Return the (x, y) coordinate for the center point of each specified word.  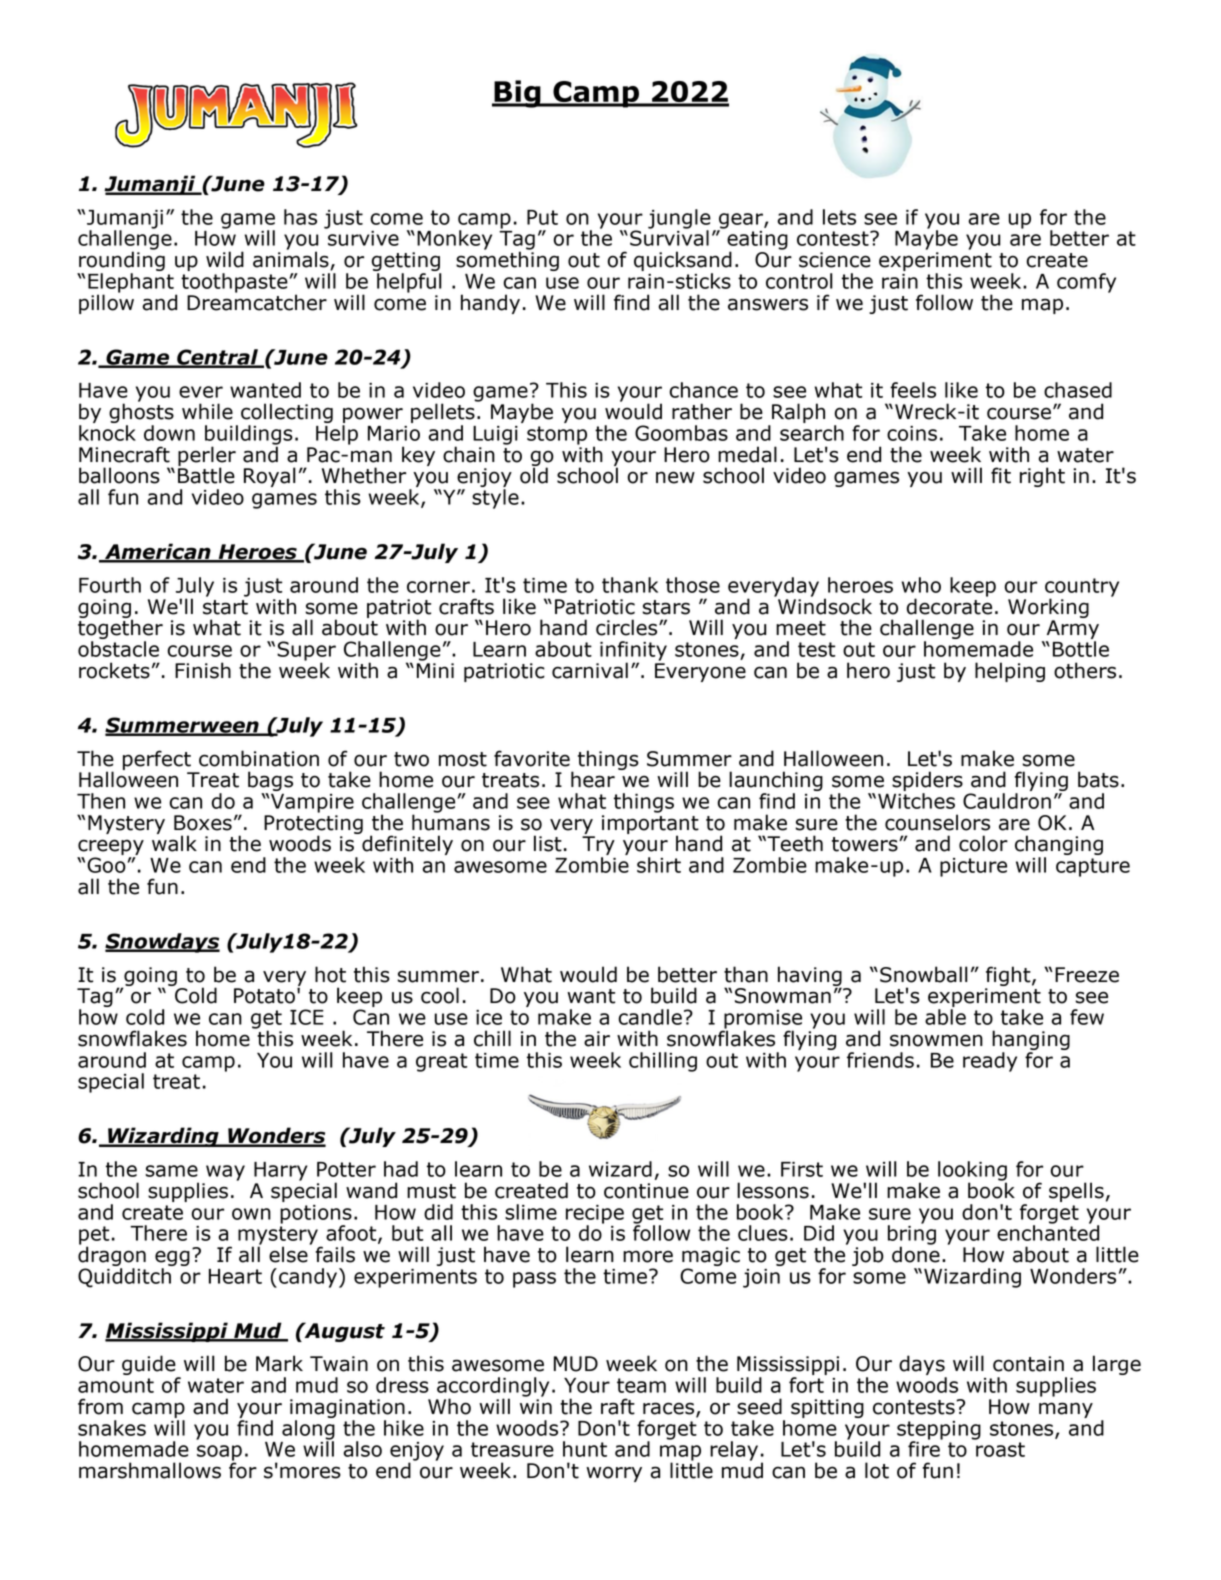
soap (219, 1454)
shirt (659, 865)
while (207, 411)
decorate (949, 605)
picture (973, 867)
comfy (1086, 283)
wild (225, 259)
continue (646, 1191)
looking (972, 1172)
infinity (633, 652)
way (225, 1173)
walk (174, 842)
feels (913, 390)
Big (517, 94)
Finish (203, 670)
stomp (557, 435)
